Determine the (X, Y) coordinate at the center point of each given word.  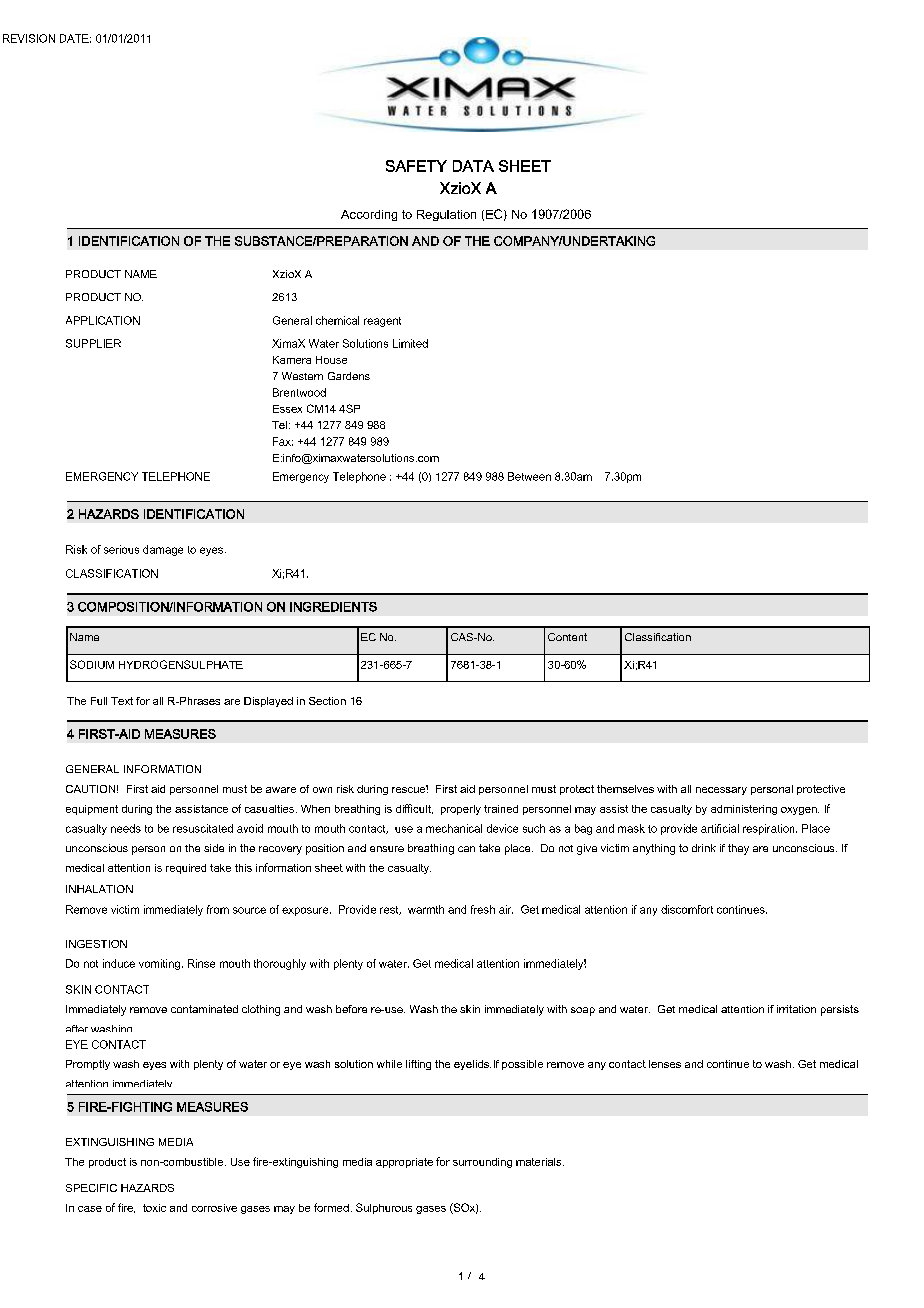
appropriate (404, 1163)
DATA (473, 166)
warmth (426, 909)
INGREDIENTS (333, 607)
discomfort (687, 909)
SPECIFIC (91, 1188)
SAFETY (416, 166)
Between (529, 476)
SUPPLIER (93, 343)
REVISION (29, 38)
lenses (665, 1064)
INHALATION (99, 889)
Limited (410, 343)
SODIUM (92, 664)
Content (567, 637)
